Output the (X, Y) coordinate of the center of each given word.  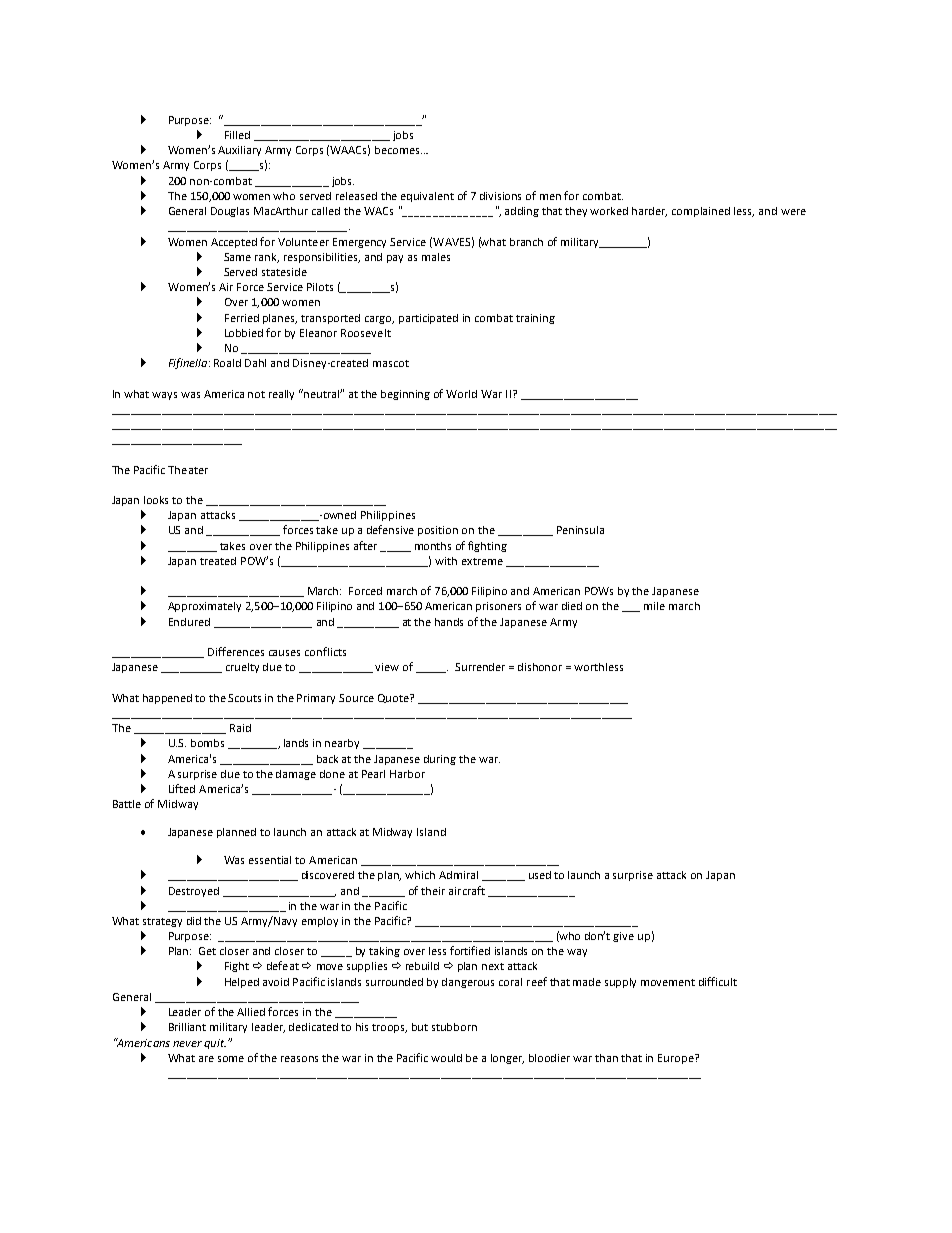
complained (701, 212)
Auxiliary (239, 151)
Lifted (182, 788)
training (535, 319)
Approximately (204, 607)
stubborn (454, 1027)
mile (654, 606)
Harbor (407, 774)
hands (449, 622)
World (461, 394)
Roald (227, 363)
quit (215, 1044)
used (540, 875)
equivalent (427, 197)
